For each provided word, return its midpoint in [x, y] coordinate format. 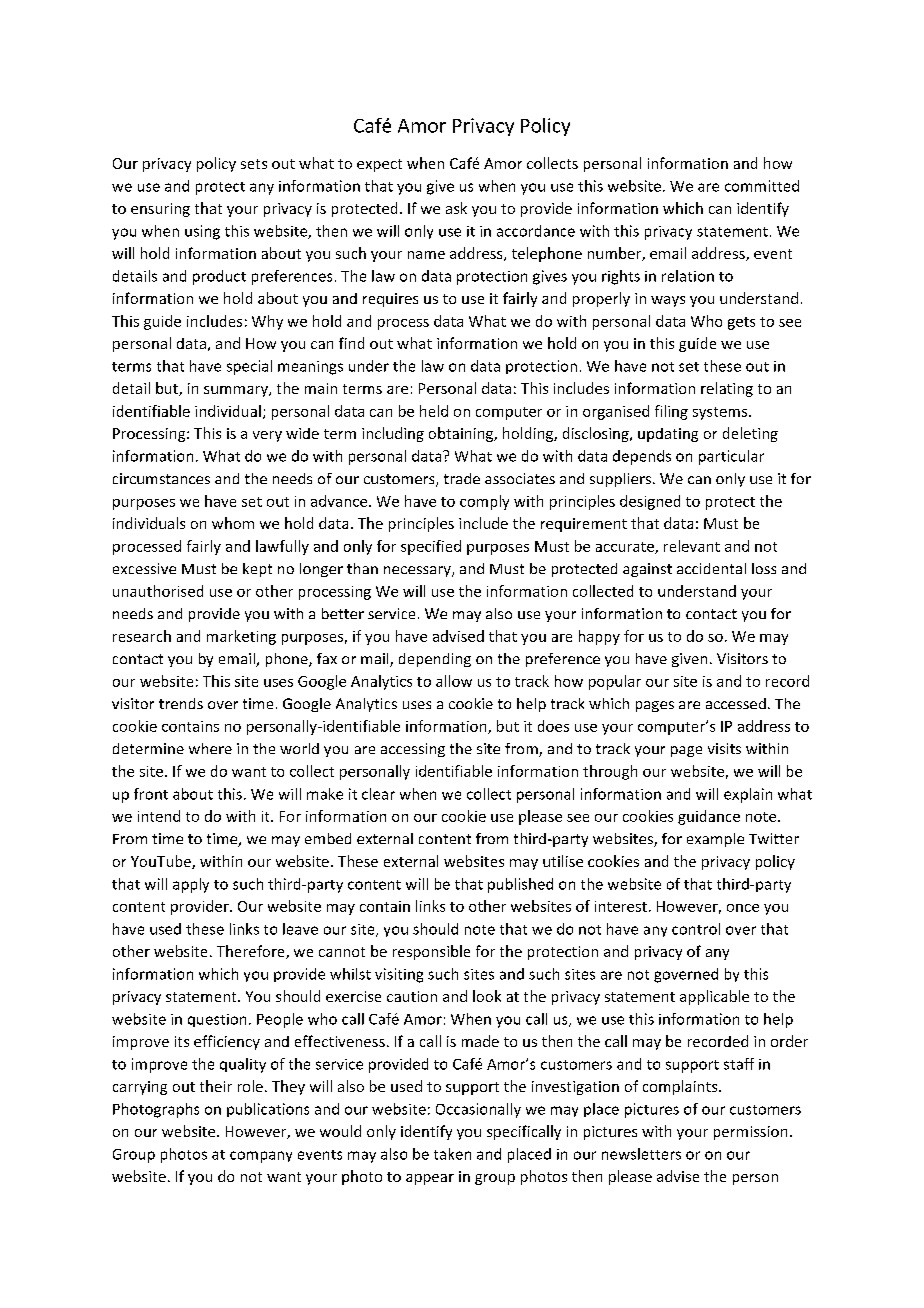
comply [484, 502]
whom [233, 523]
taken [452, 1154]
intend [159, 816]
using [202, 232]
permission [750, 1133]
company [261, 1157]
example [715, 840]
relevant [692, 546]
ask [456, 208]
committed [762, 186]
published [520, 885]
